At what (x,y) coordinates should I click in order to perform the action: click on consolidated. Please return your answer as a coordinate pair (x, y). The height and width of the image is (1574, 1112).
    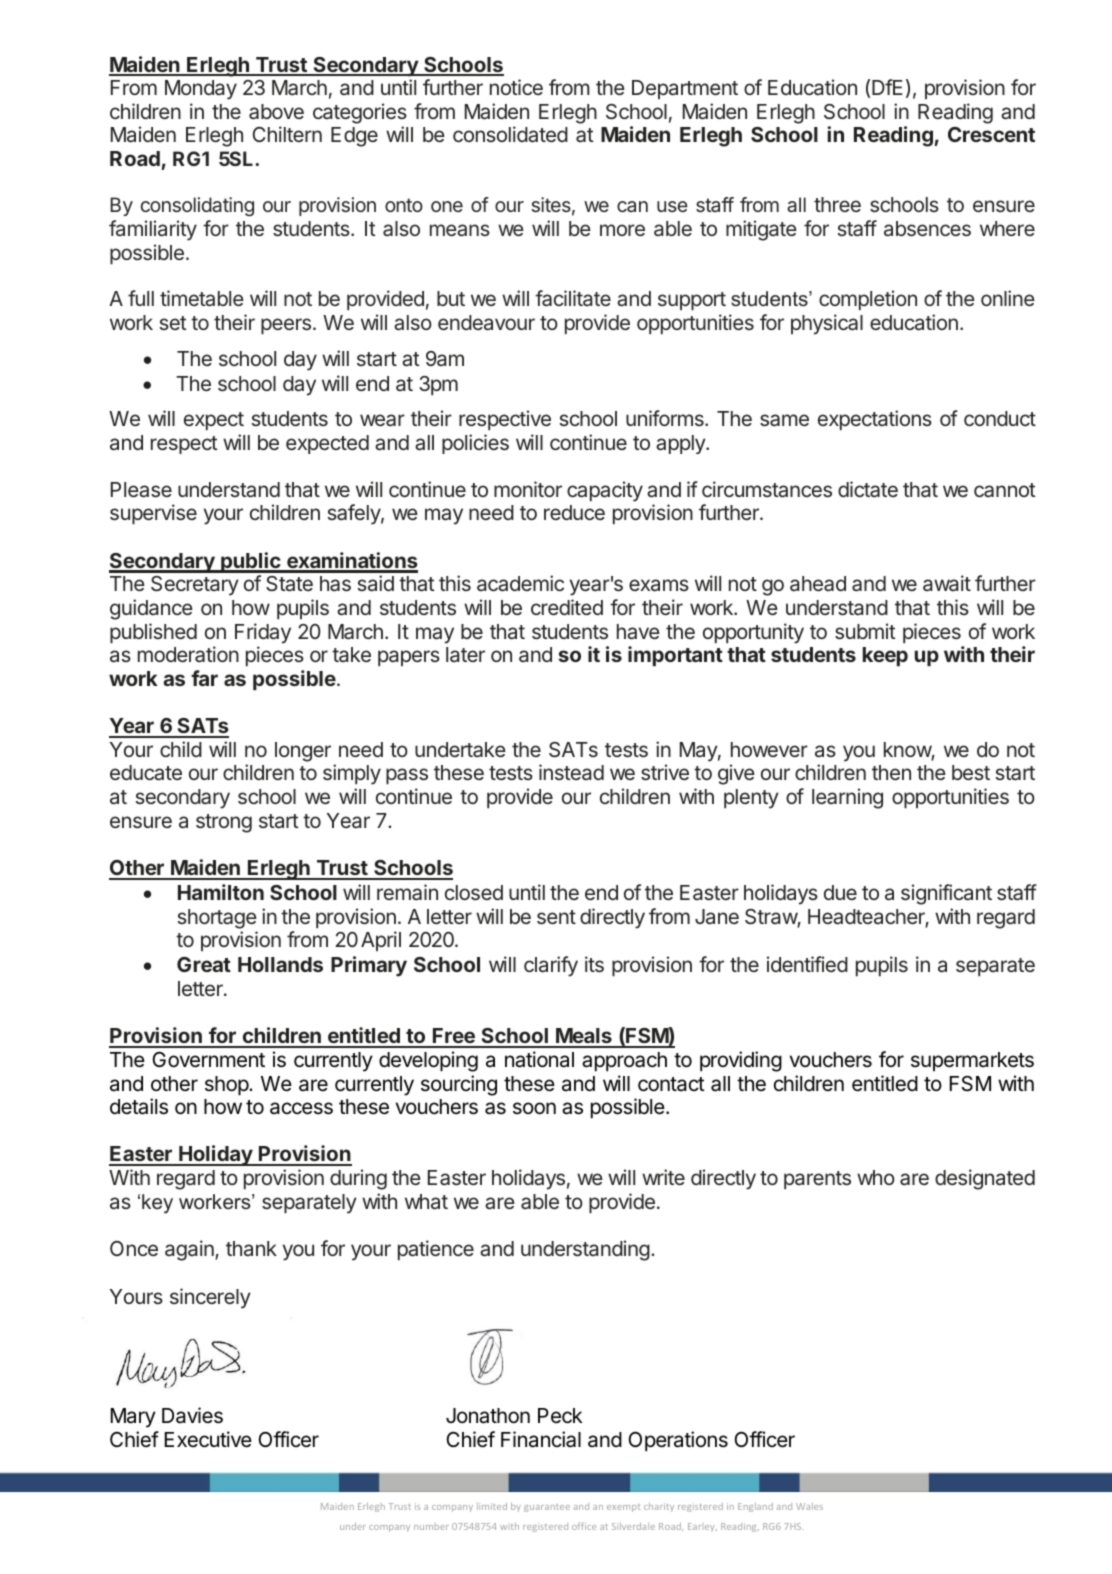
    Looking at the image, I should click on (510, 134).
